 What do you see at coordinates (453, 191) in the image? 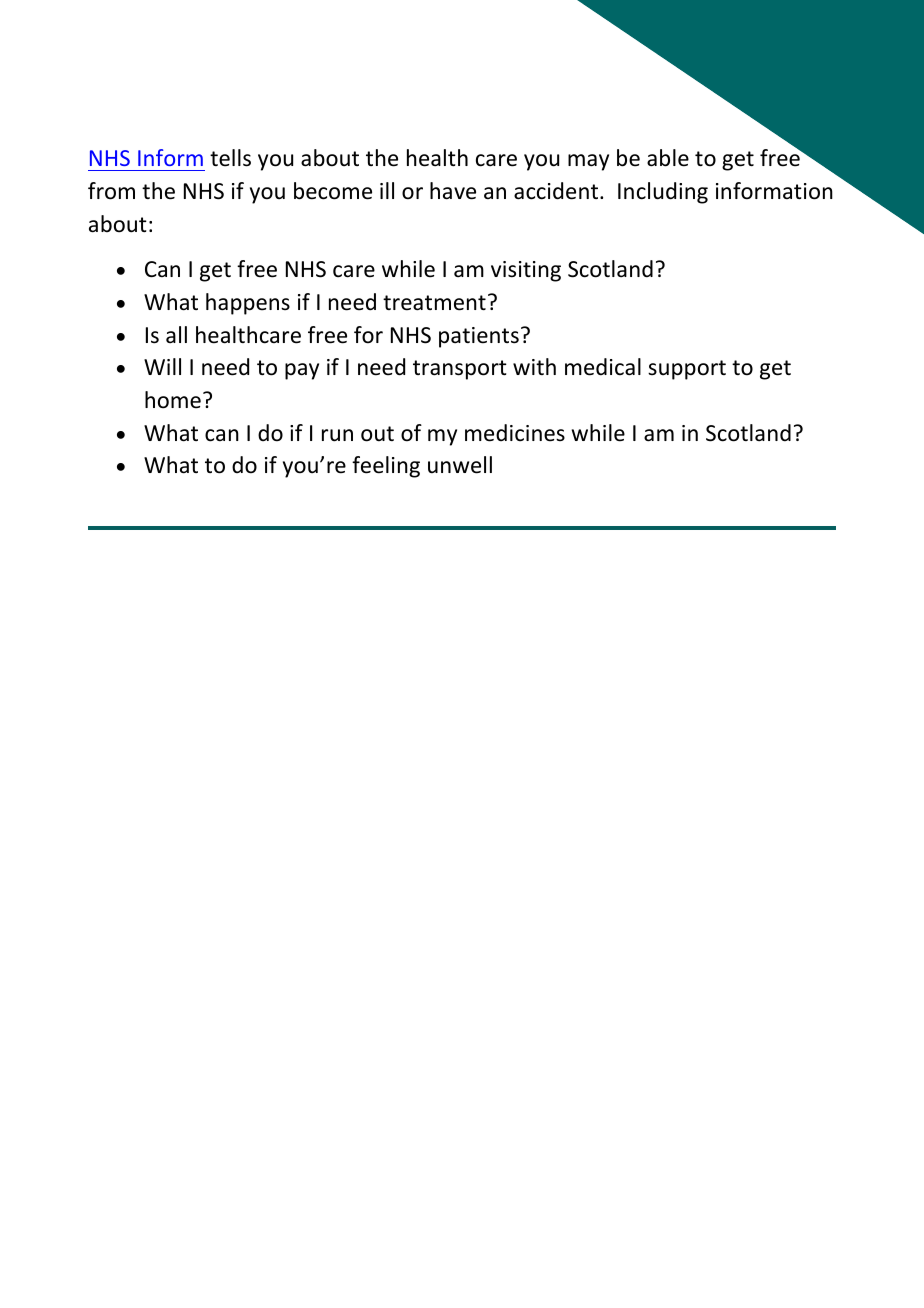
I see `have` at bounding box center [453, 191].
